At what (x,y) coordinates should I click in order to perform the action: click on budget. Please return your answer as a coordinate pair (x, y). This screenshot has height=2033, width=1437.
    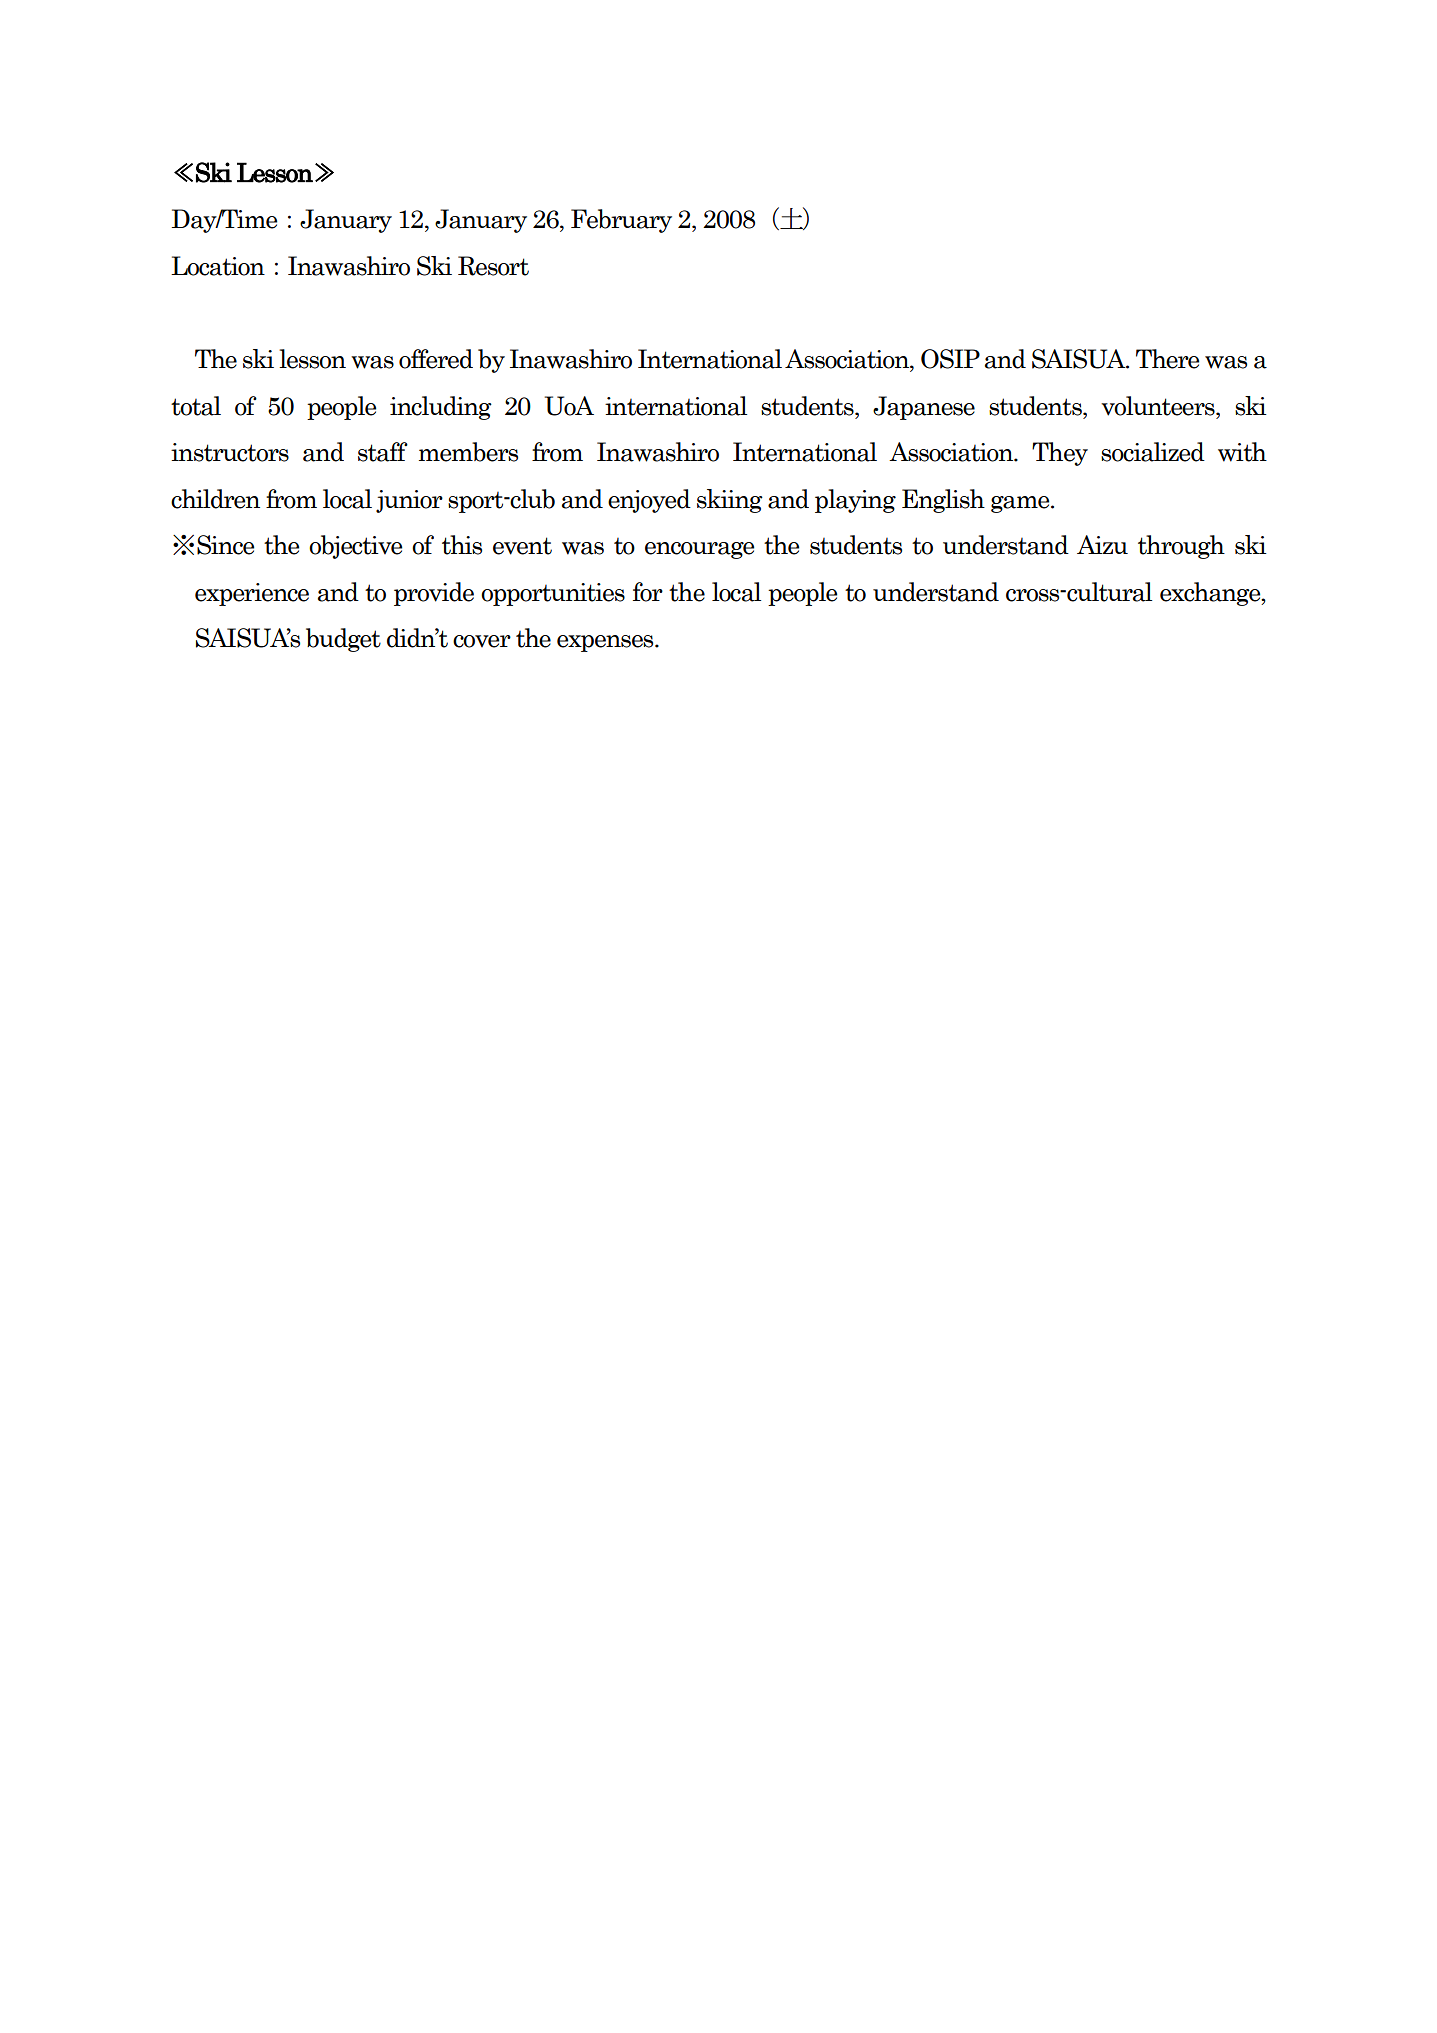
    Looking at the image, I should click on (343, 640).
